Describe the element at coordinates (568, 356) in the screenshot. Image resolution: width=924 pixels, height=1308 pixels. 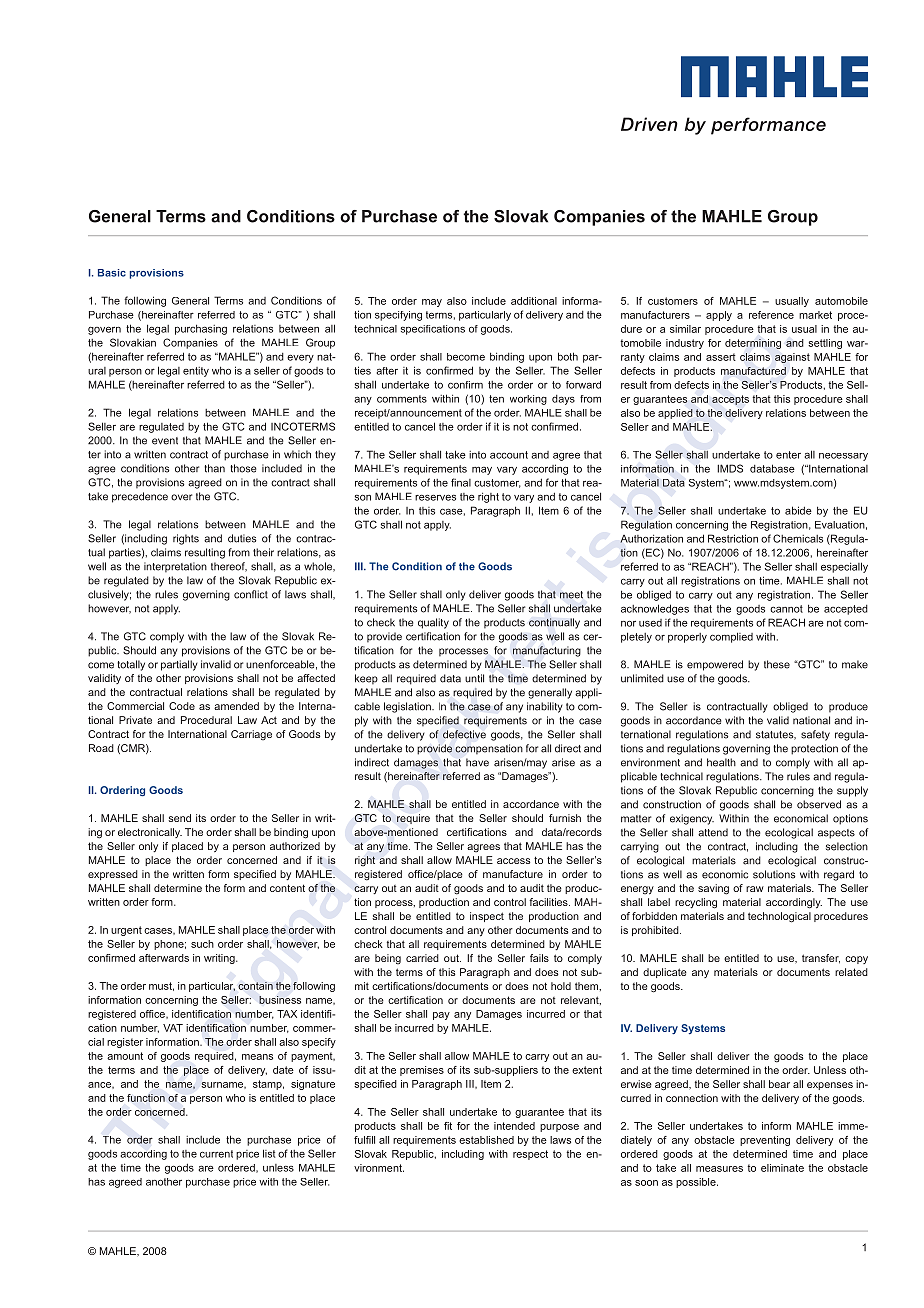
I see `both` at that location.
